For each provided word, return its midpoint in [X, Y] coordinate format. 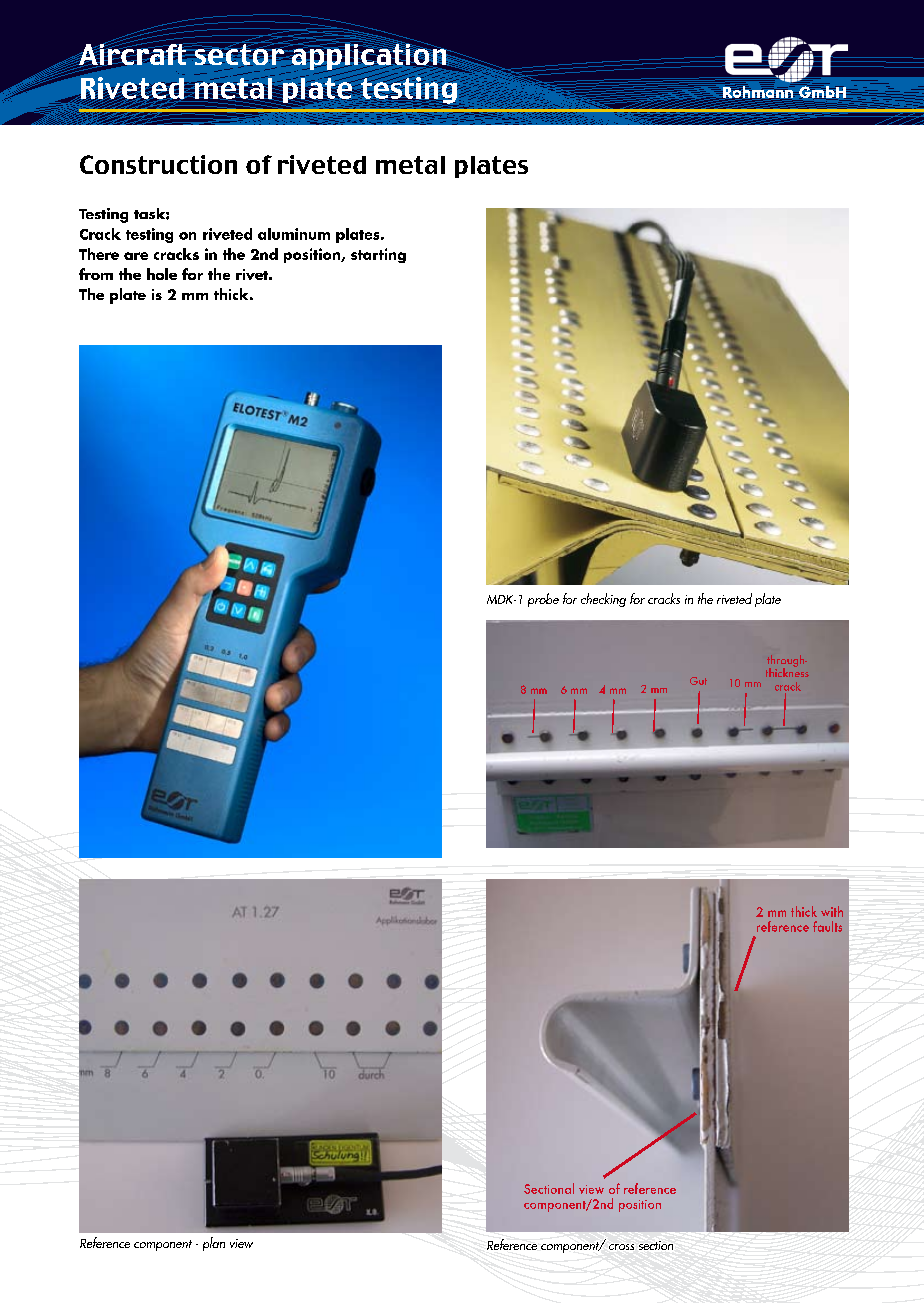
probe [543, 600]
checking [603, 600]
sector [239, 54]
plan [214, 1244]
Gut [698, 681]
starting [378, 255]
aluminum [294, 234]
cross [621, 1247]
